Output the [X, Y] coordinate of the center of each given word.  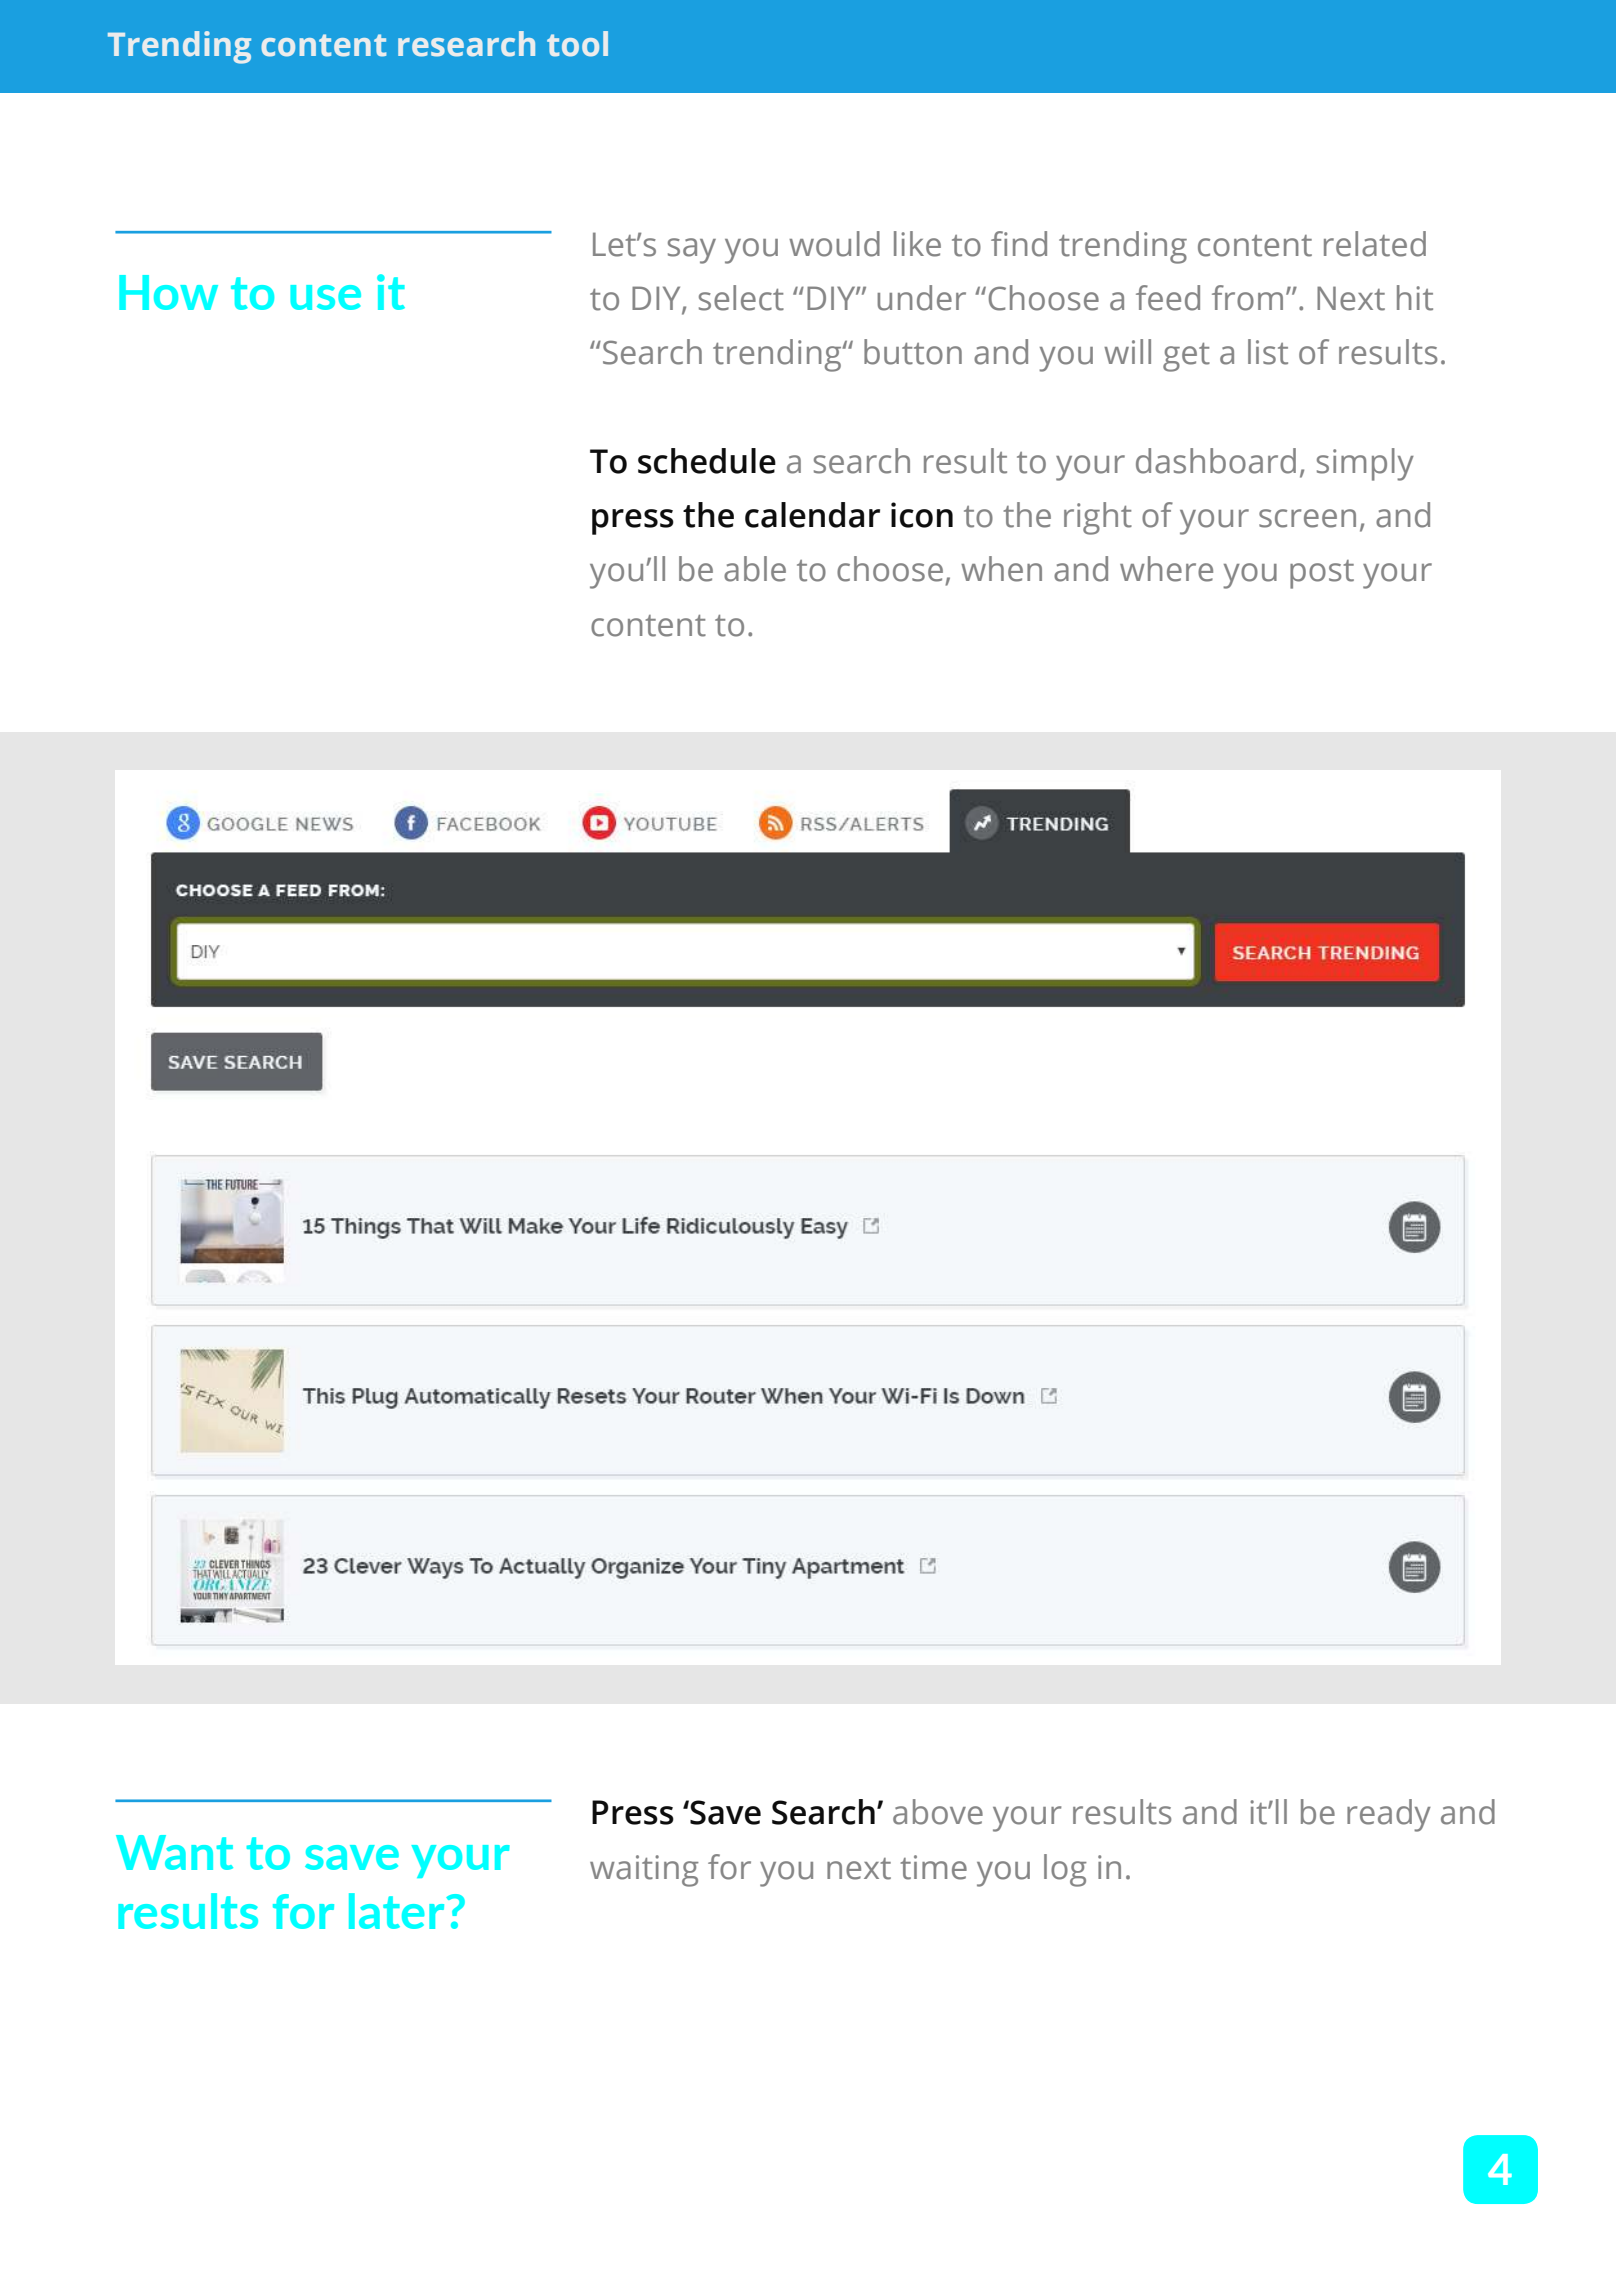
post [1322, 574]
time [933, 1867]
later [398, 1911]
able [755, 569]
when [1001, 569]
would [834, 244]
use [325, 297]
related [1375, 244]
